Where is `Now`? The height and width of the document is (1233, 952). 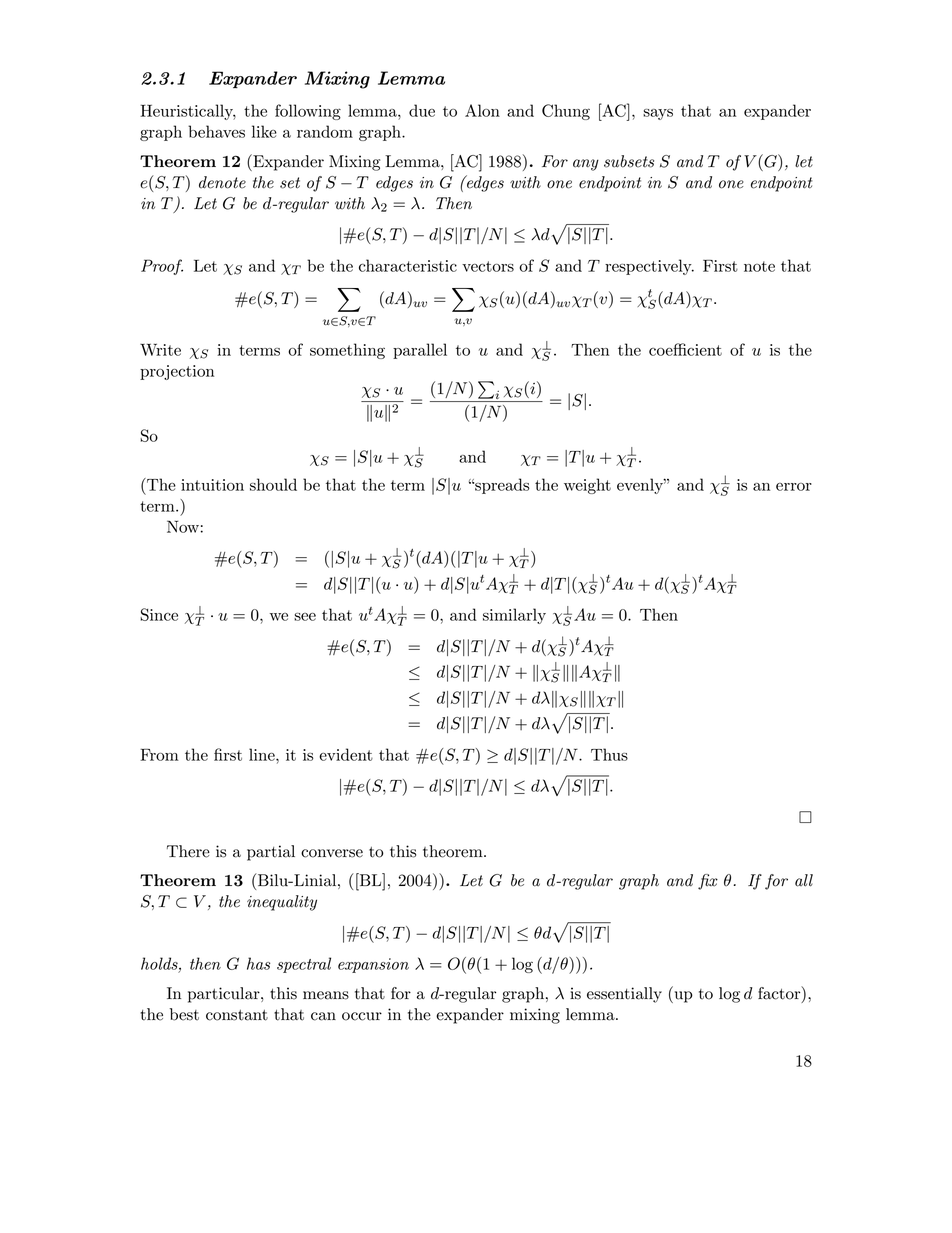 Now is located at coordinates (183, 526).
